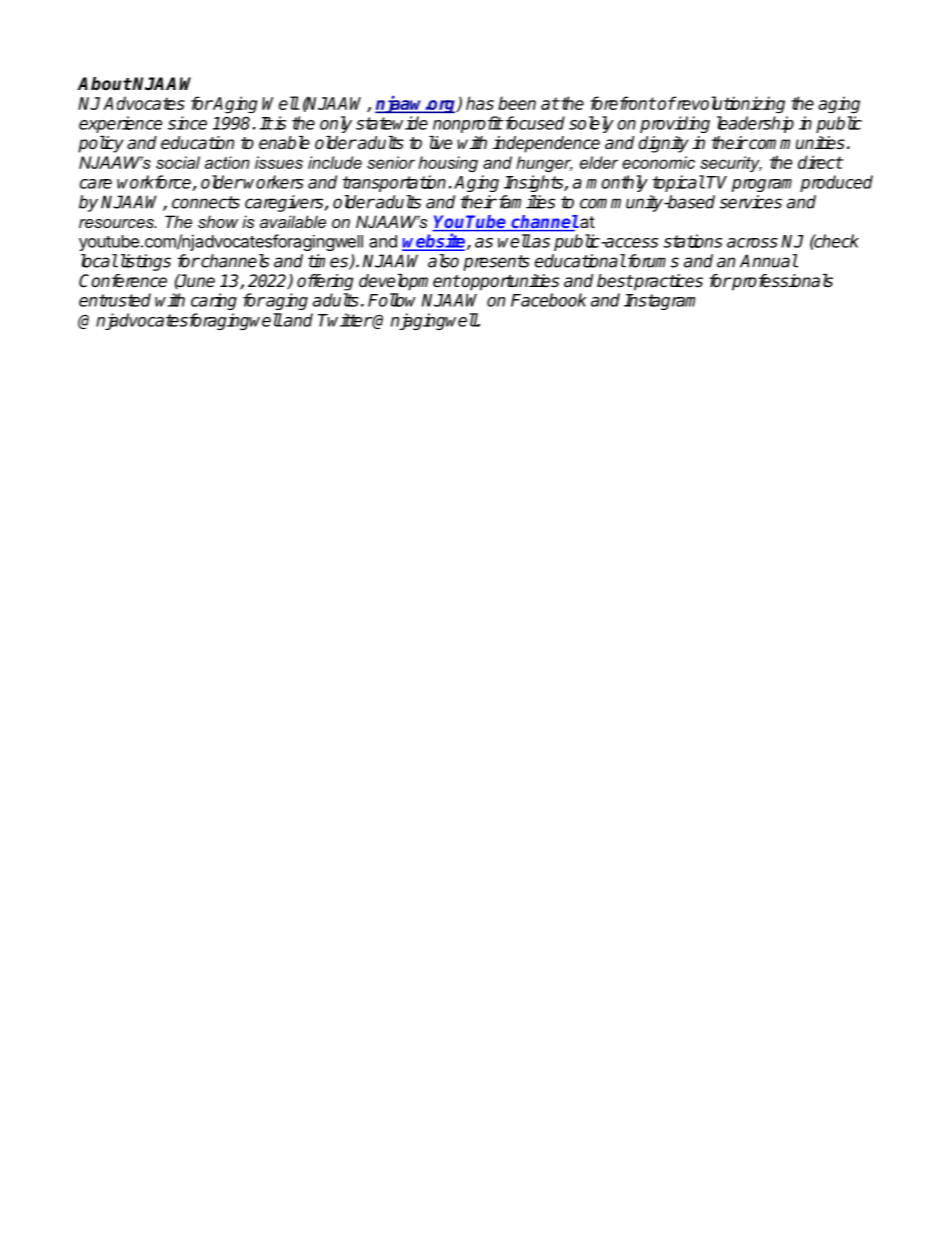  I want to click on housing, so click(448, 164).
